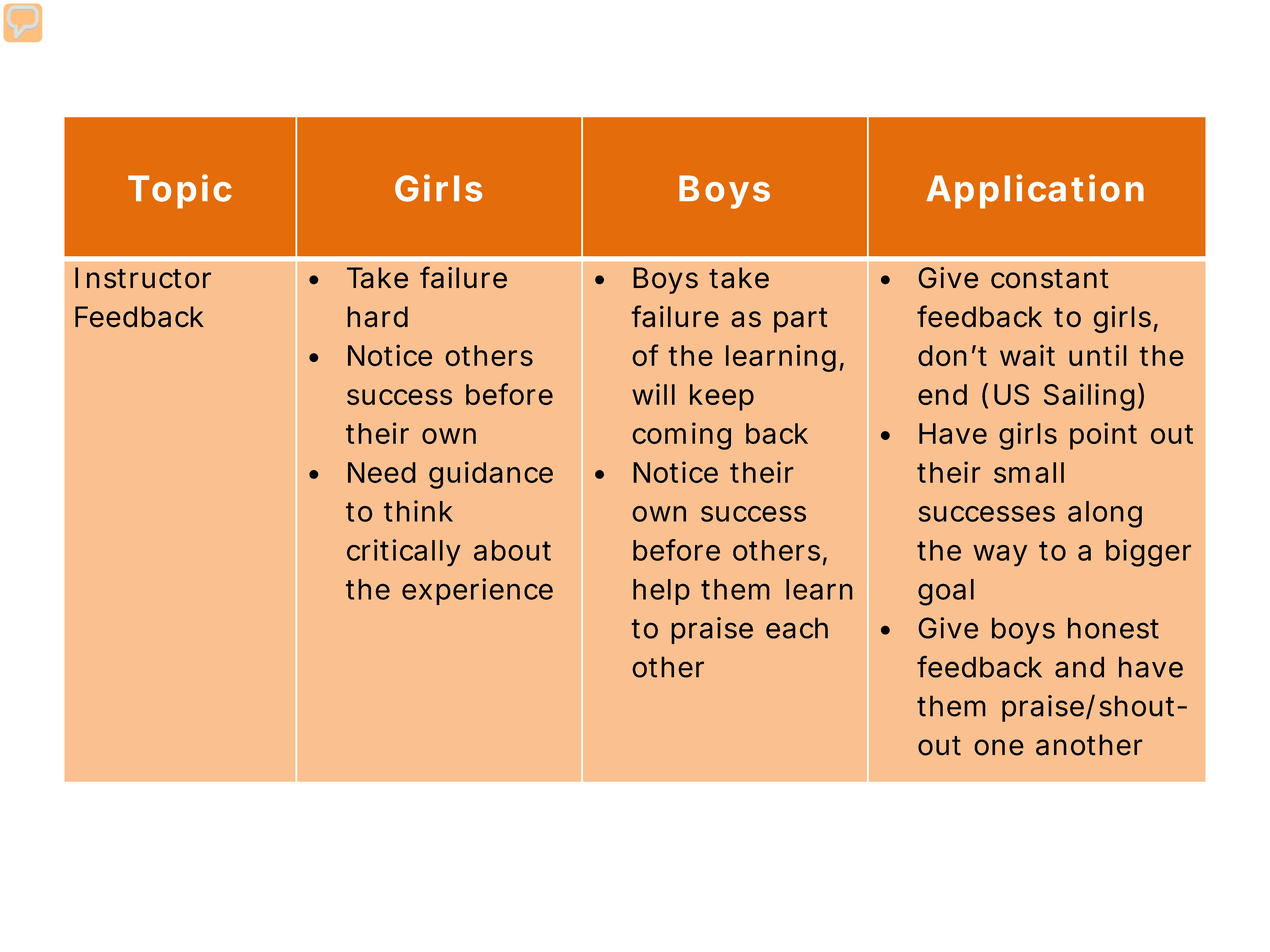 This screenshot has height=952, width=1270. I want to click on guidance, so click(491, 475).
